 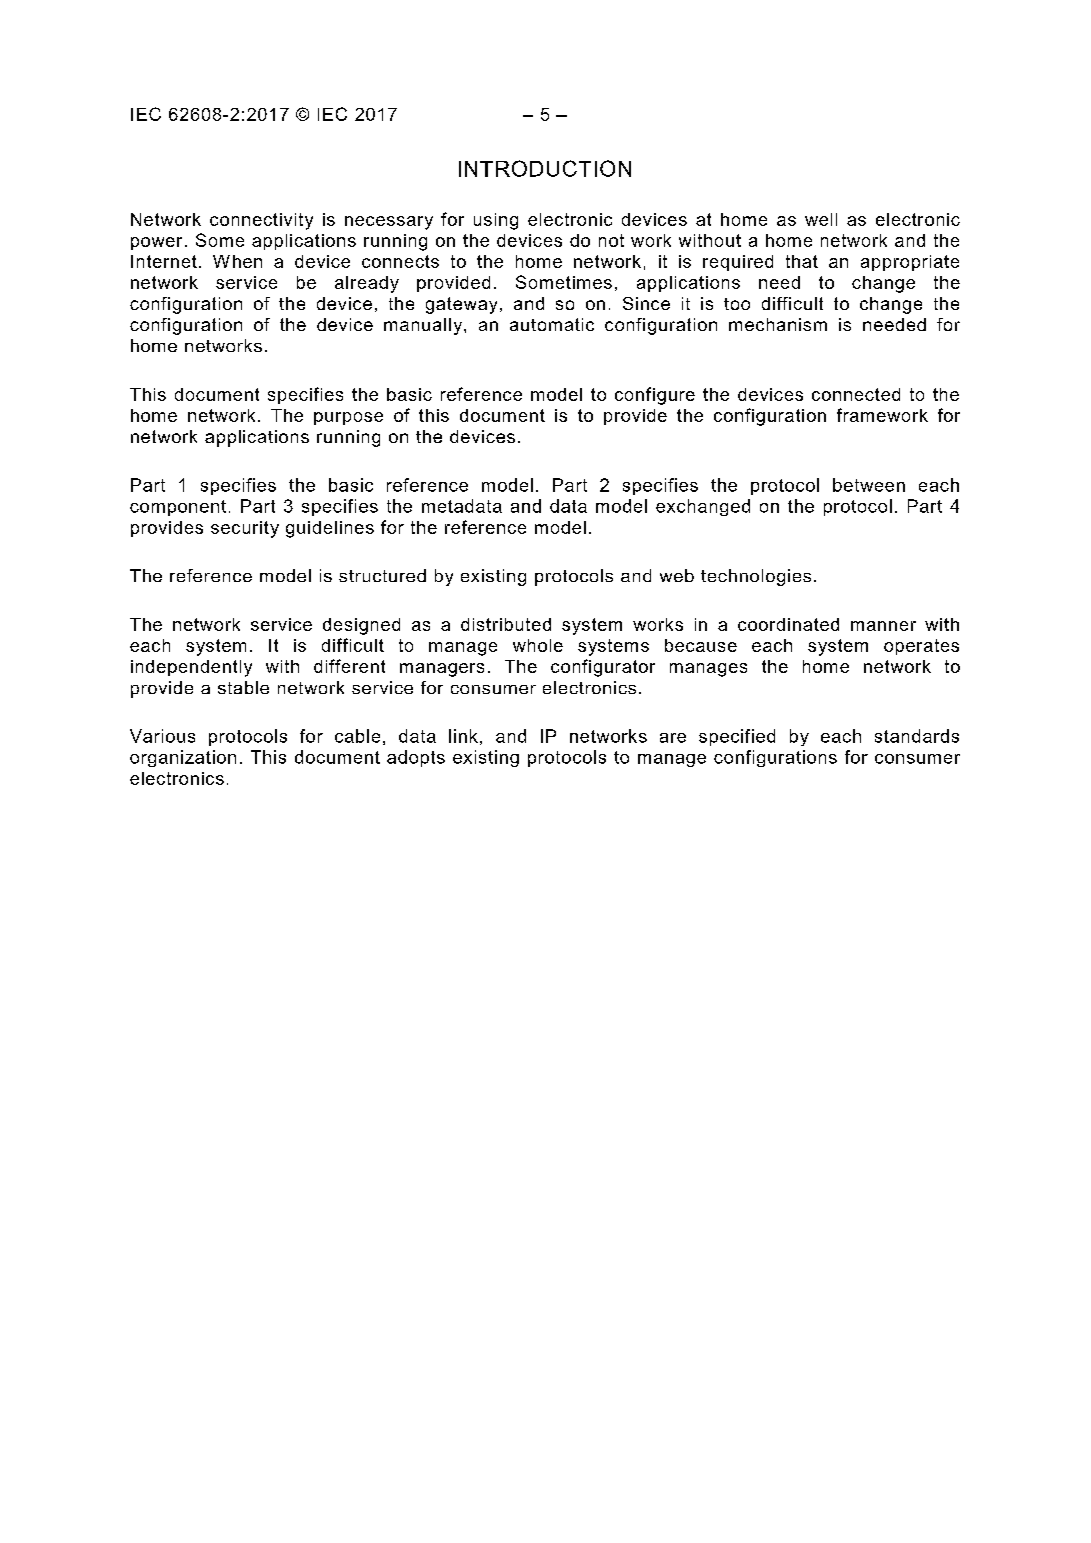 I want to click on well, so click(x=821, y=219).
